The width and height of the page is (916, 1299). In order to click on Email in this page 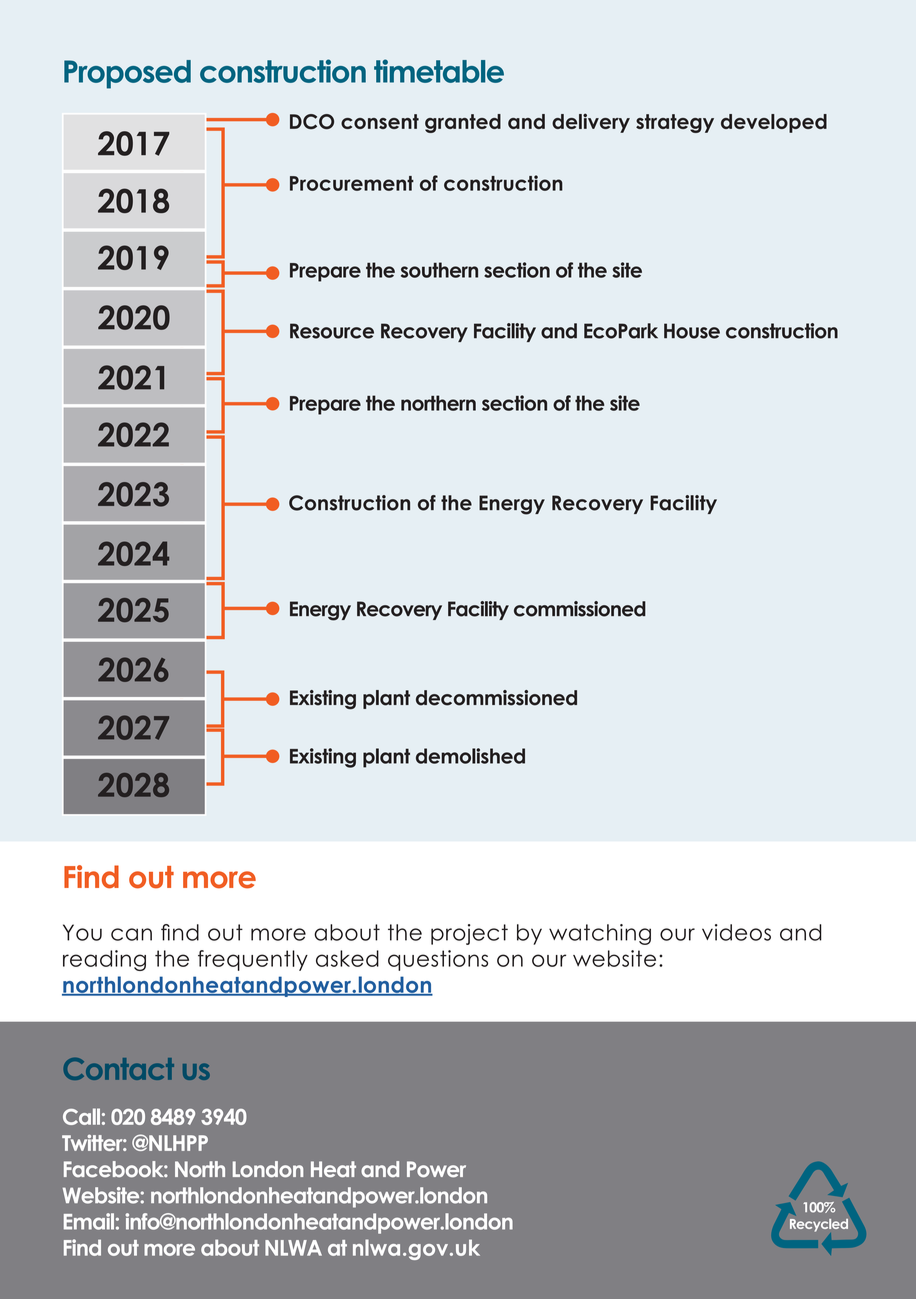, I will do `click(89, 1221)`.
